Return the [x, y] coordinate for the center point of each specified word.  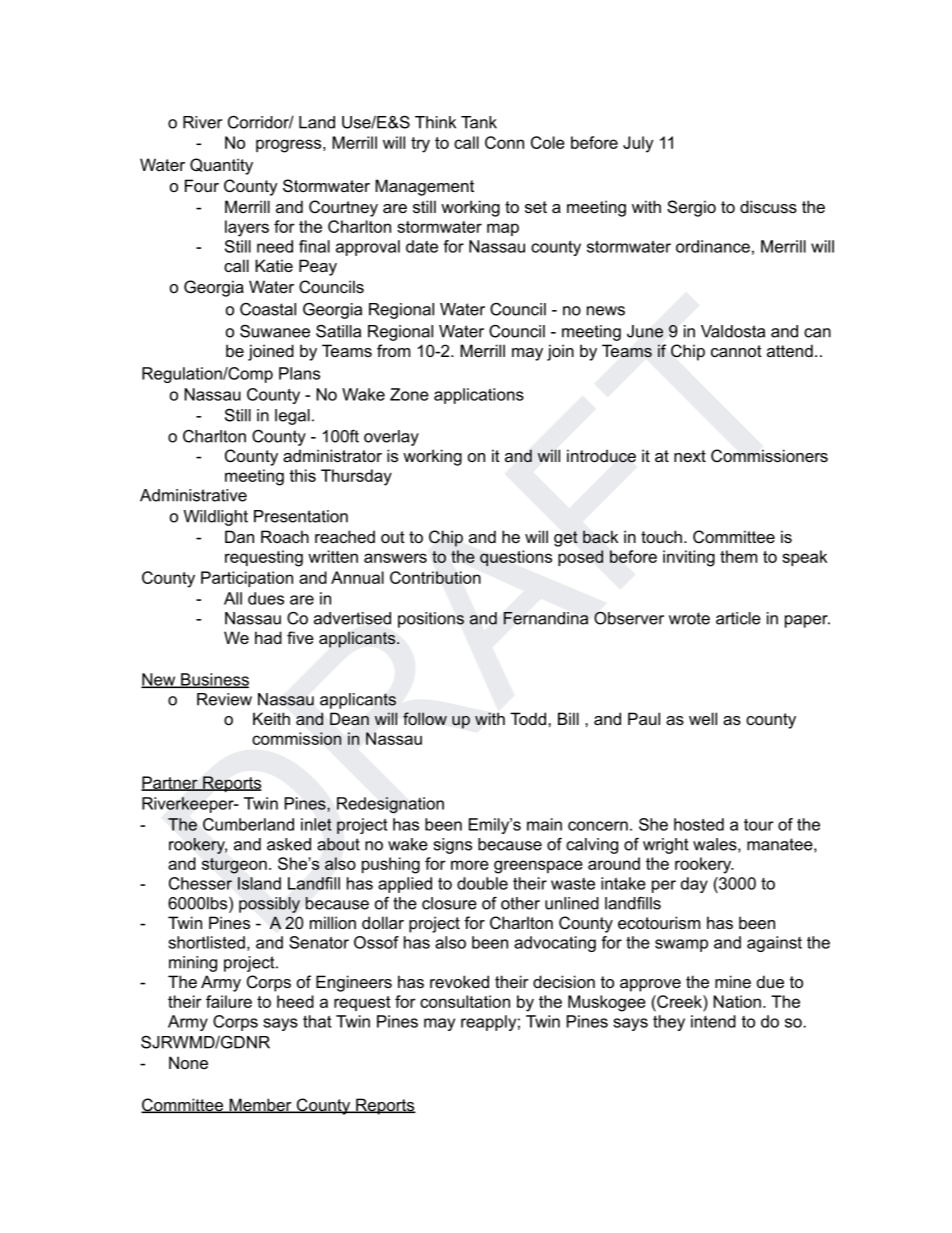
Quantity [221, 166]
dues [266, 598]
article [738, 618]
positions [431, 620]
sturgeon [234, 866]
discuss [768, 206]
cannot [736, 351]
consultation [465, 1001]
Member [260, 1105]
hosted [699, 824]
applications [479, 396]
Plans [299, 373]
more [470, 865]
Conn [504, 142]
